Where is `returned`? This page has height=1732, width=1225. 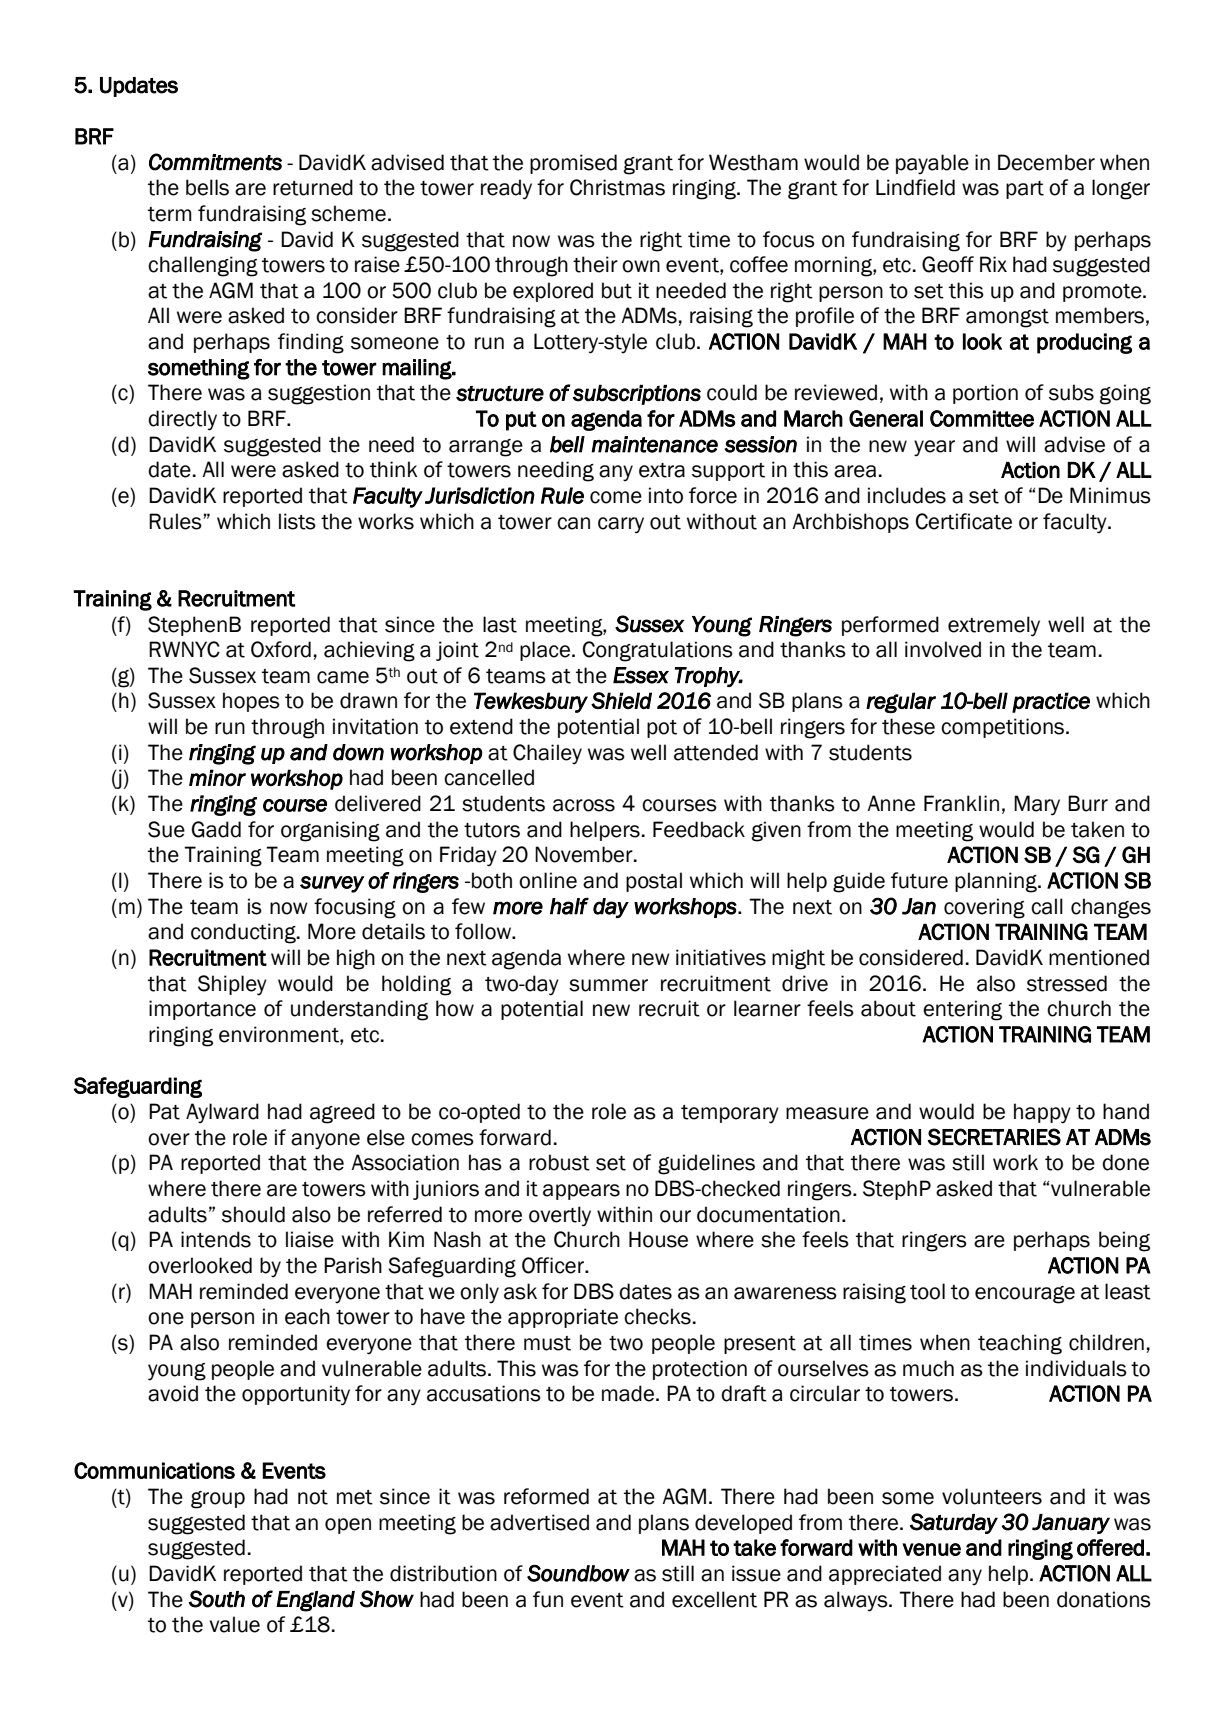
returned is located at coordinates (313, 187).
